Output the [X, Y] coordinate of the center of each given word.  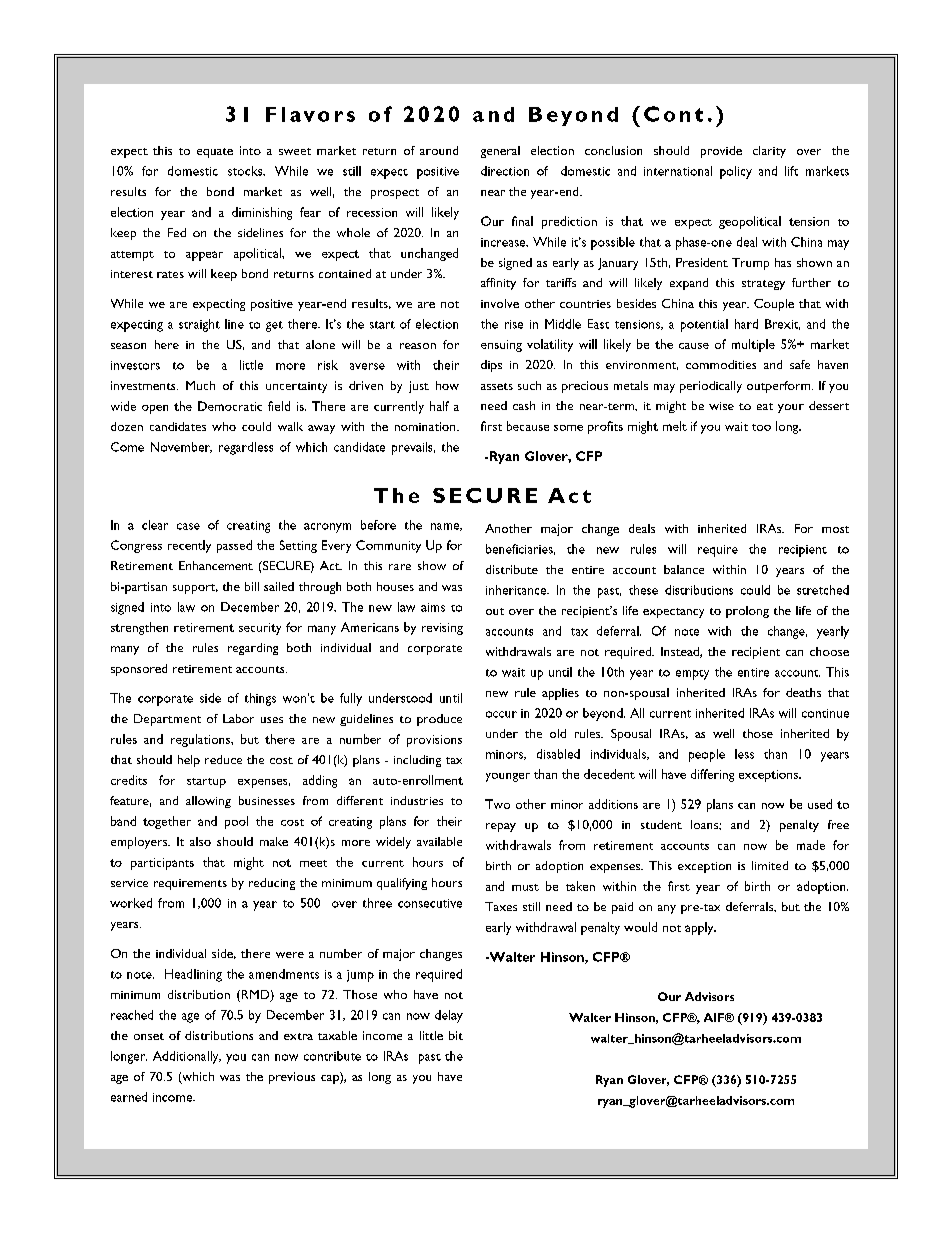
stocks [246, 171]
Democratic [230, 406]
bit [456, 1035]
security [260, 629]
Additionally [187, 1057]
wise [721, 406]
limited [770, 865]
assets [497, 386]
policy [736, 172]
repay [501, 827]
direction [505, 171]
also [200, 841]
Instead [681, 652]
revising [442, 629]
